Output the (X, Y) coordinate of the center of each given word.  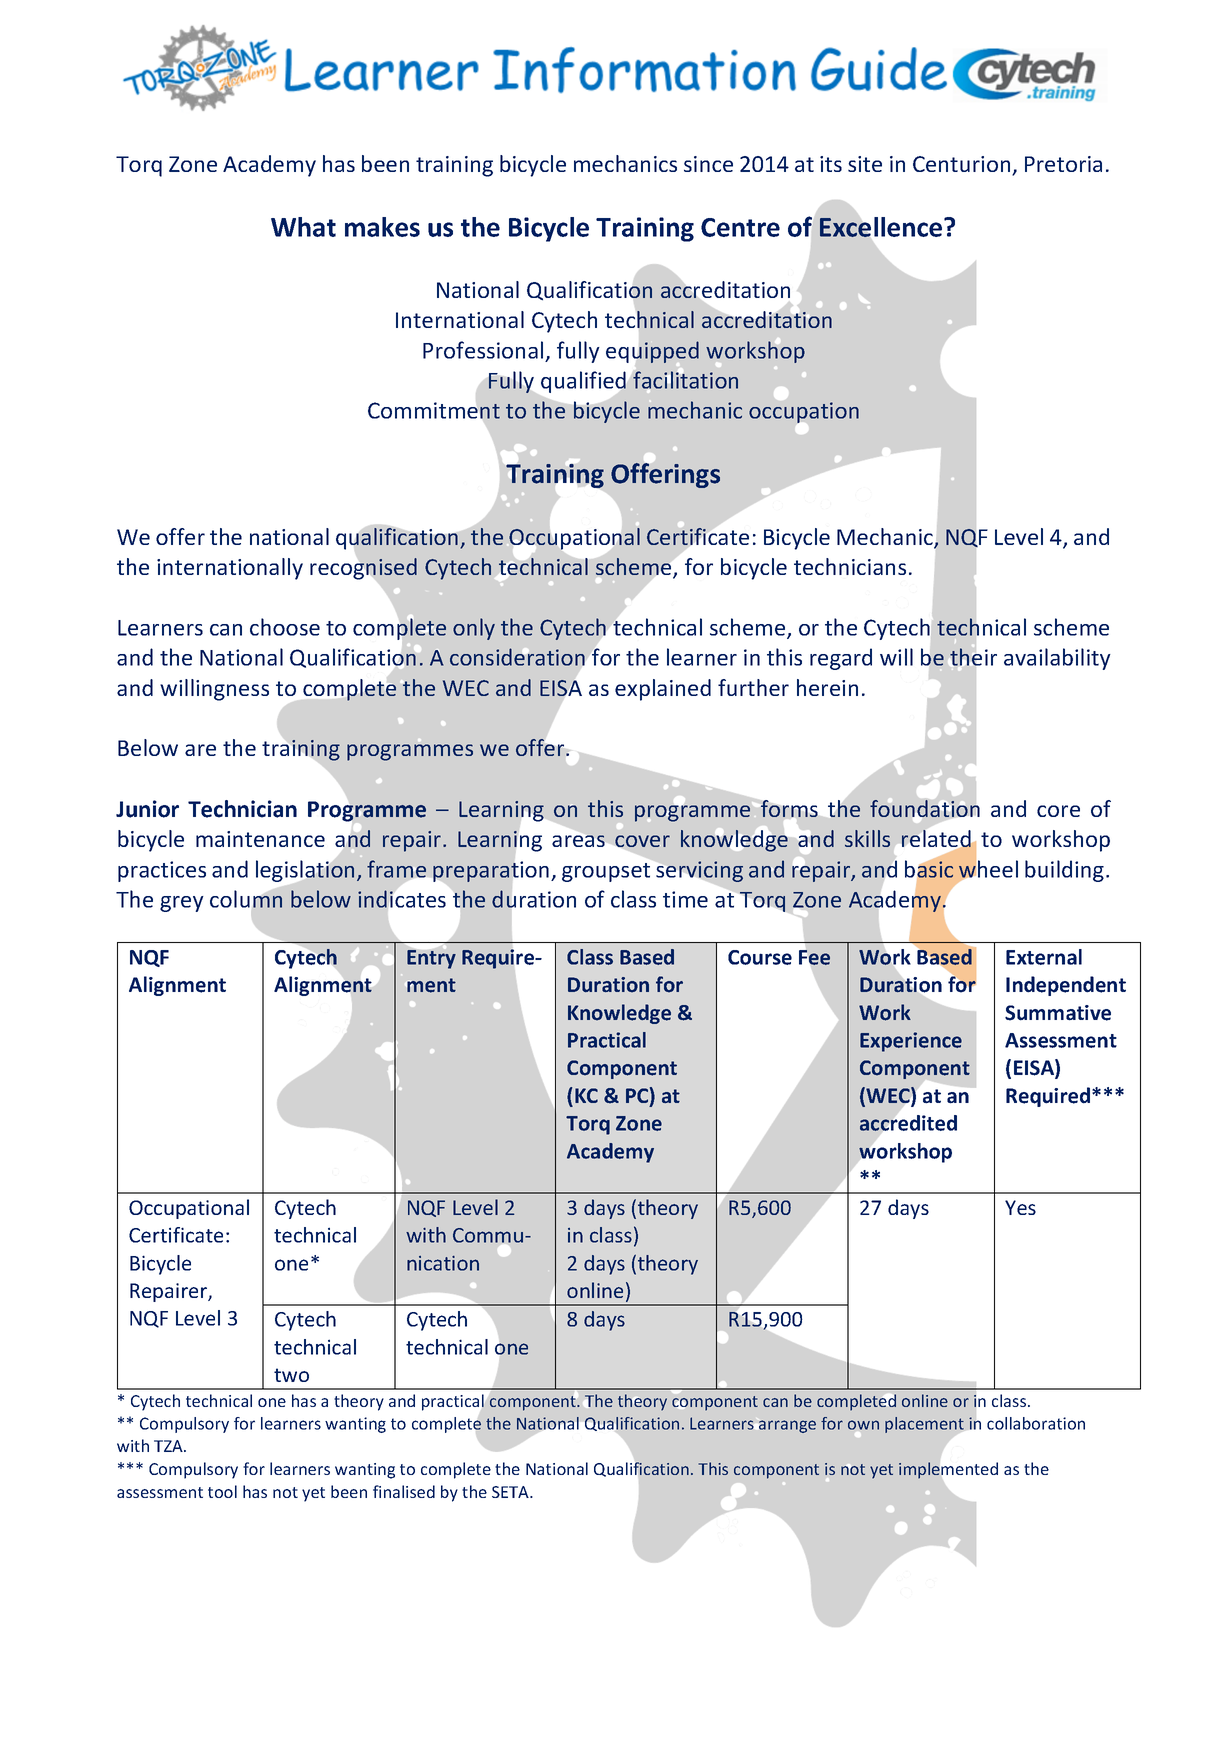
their (973, 657)
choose (285, 627)
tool (222, 1491)
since (708, 164)
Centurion (963, 165)
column (246, 899)
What (303, 227)
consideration (517, 657)
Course (760, 957)
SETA (511, 1492)
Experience (911, 1042)
